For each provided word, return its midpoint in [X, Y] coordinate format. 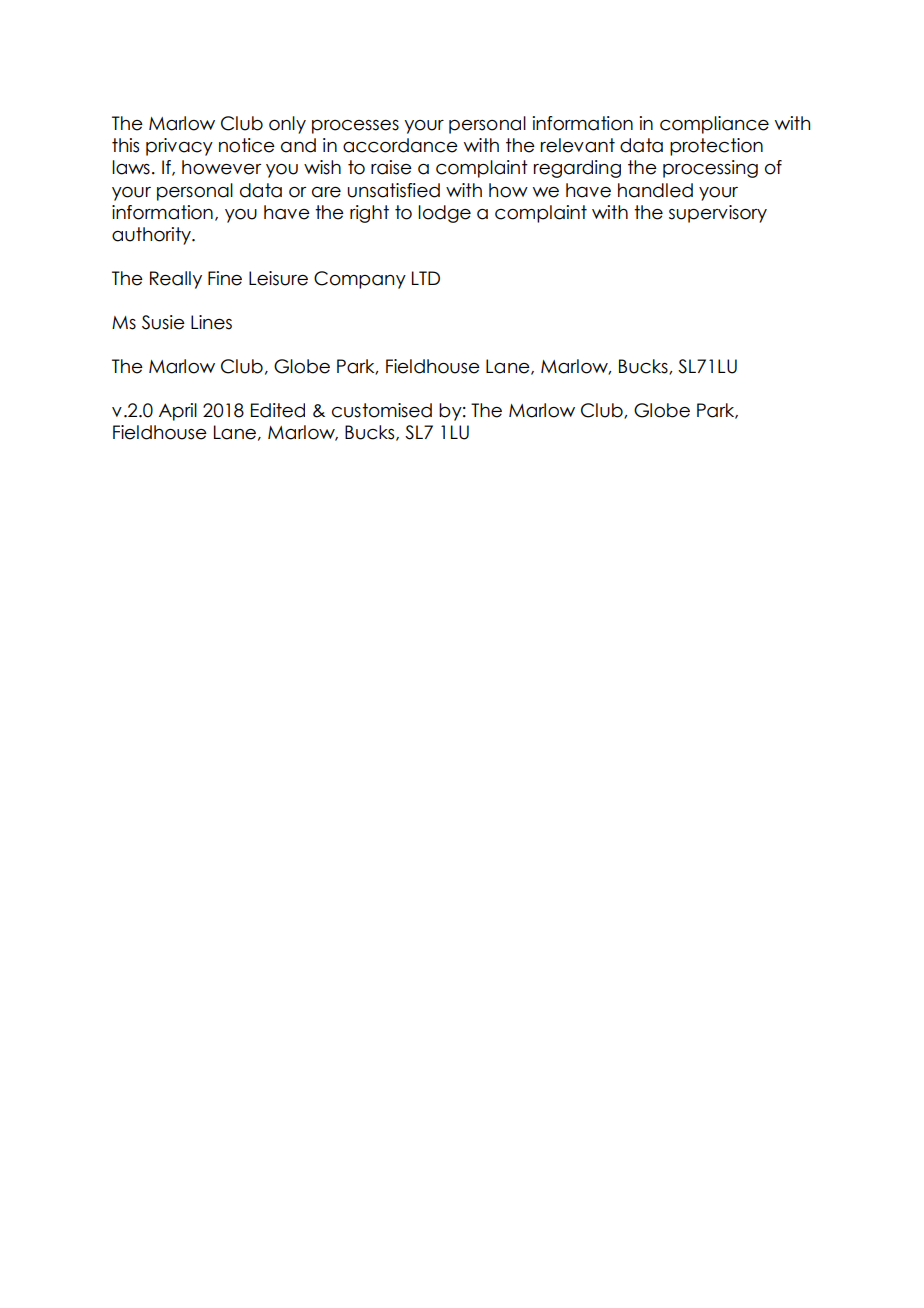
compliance [714, 125]
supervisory [718, 214]
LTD [426, 278]
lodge [444, 214]
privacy [179, 147]
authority [153, 236]
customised [382, 410]
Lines [211, 322]
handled [655, 190]
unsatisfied [393, 190]
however [221, 167]
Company [360, 280]
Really [176, 280]
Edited [278, 410]
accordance [400, 145]
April [178, 412]
